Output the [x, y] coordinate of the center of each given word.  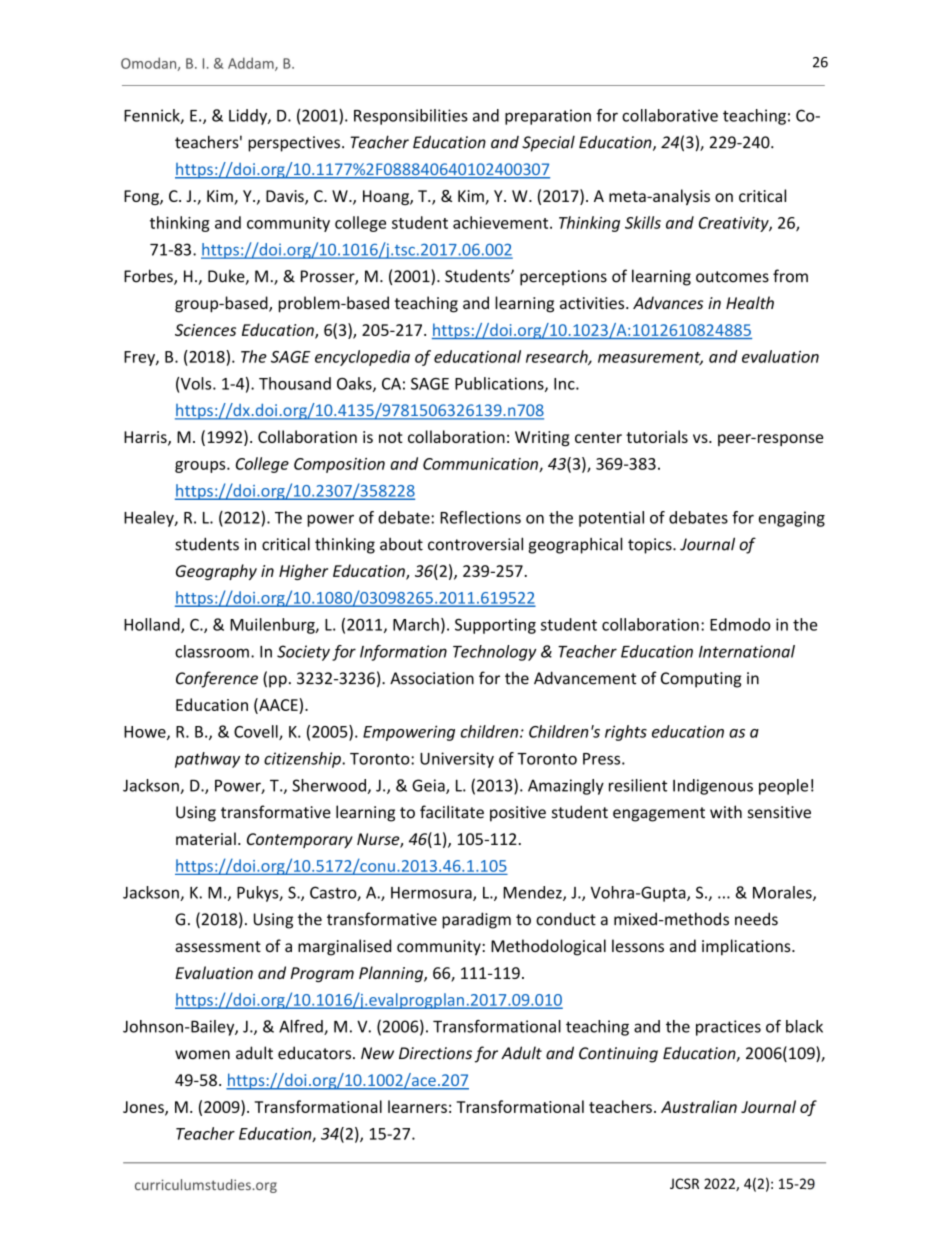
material [206, 838]
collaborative [670, 115]
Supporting [495, 626]
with [726, 811]
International [747, 651]
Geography [216, 572]
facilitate [452, 812]
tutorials [657, 436]
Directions [435, 1053]
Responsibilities [411, 117]
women [202, 1055]
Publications [500, 384]
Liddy [249, 117]
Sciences [205, 330]
